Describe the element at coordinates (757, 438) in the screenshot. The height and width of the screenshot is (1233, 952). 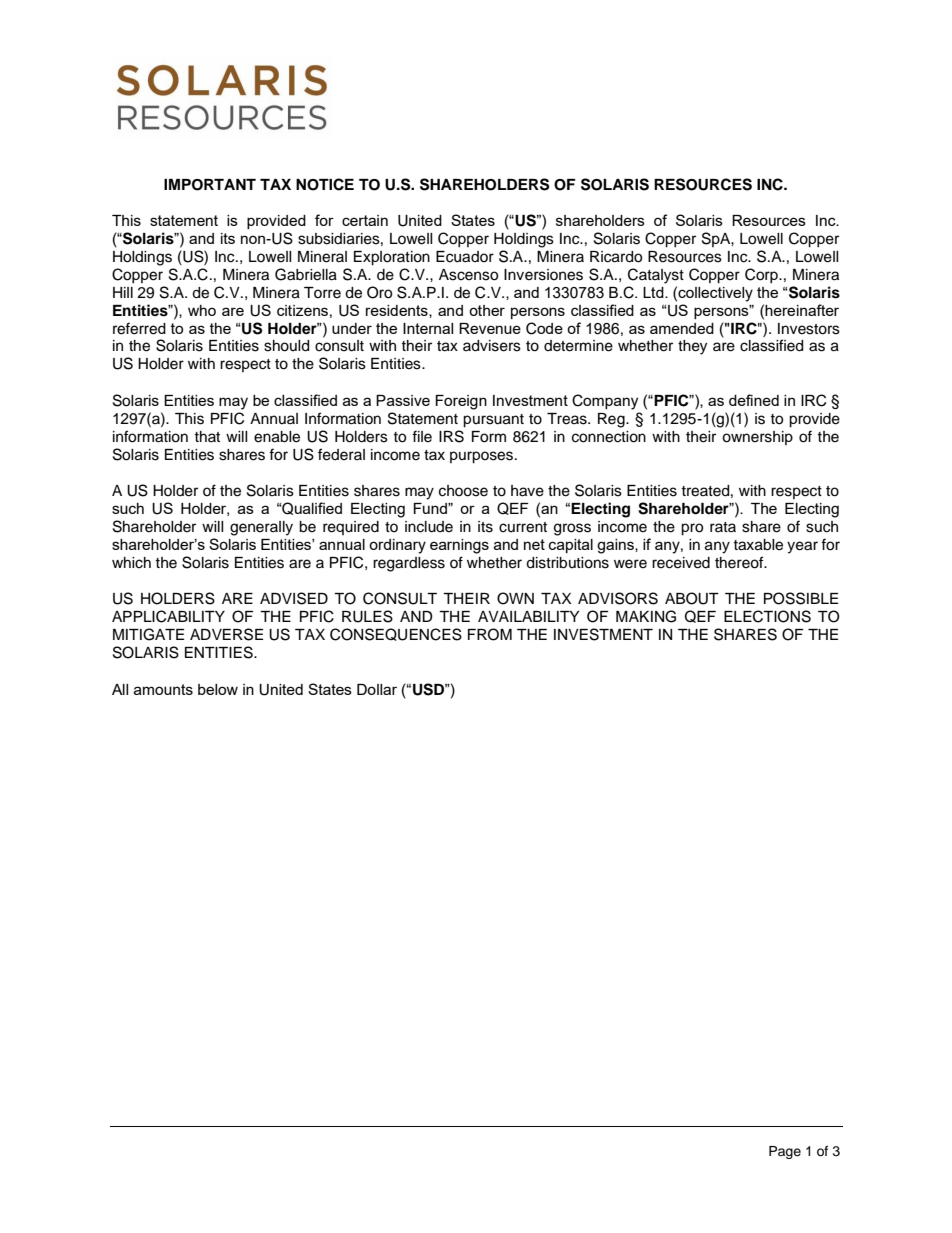
I see `ownership` at that location.
